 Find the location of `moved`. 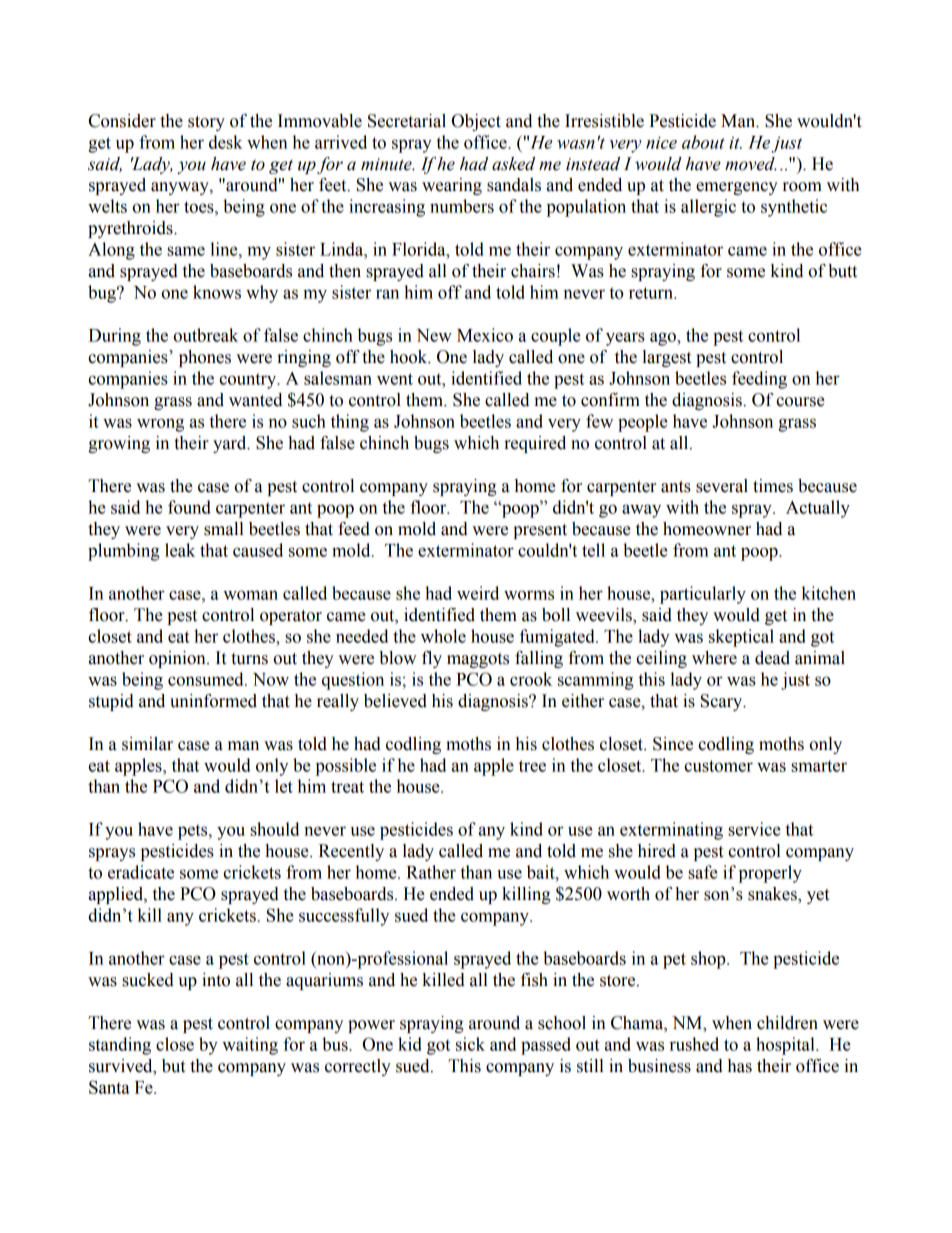

moved is located at coordinates (751, 164).
